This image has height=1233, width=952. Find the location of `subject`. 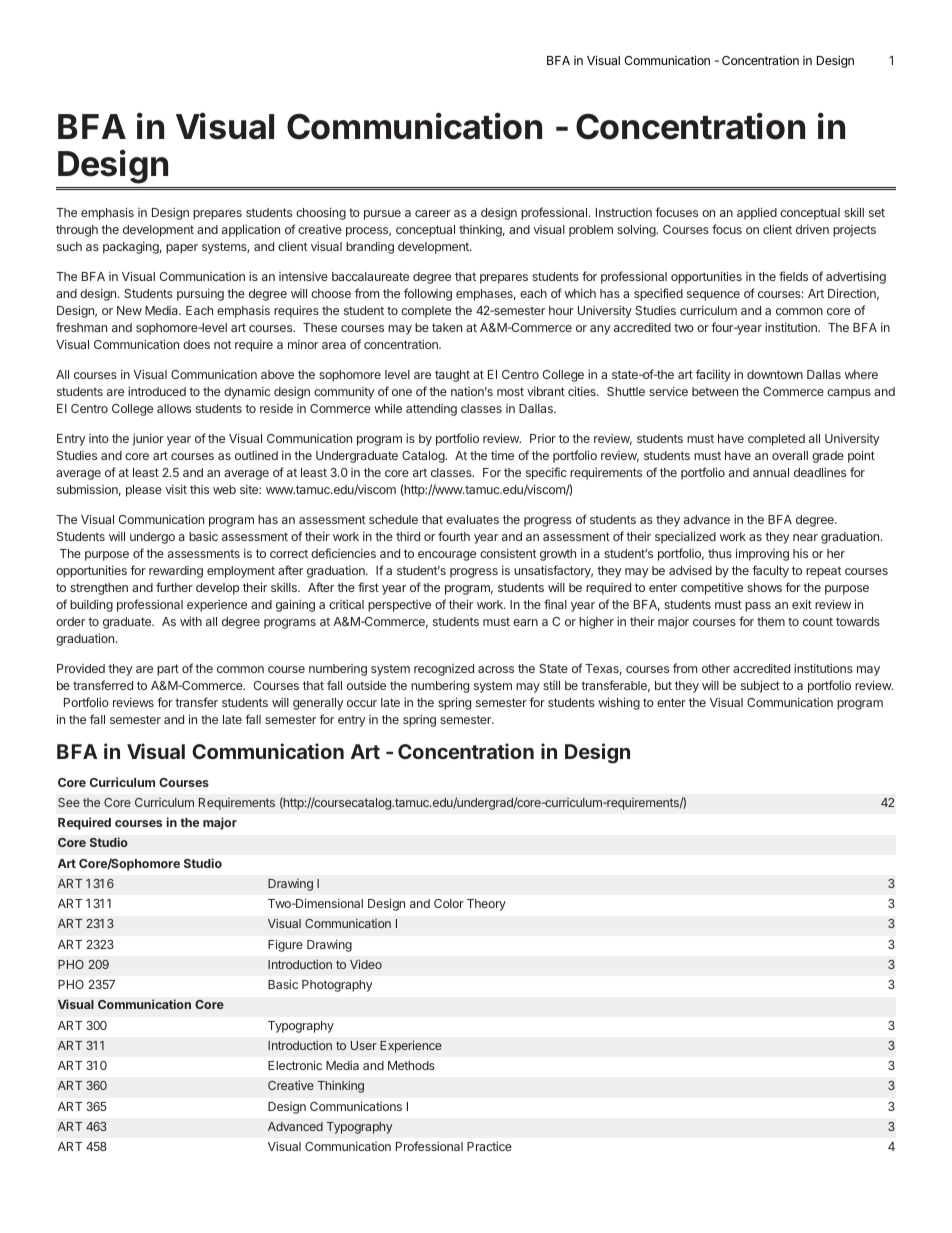

subject is located at coordinates (760, 686).
